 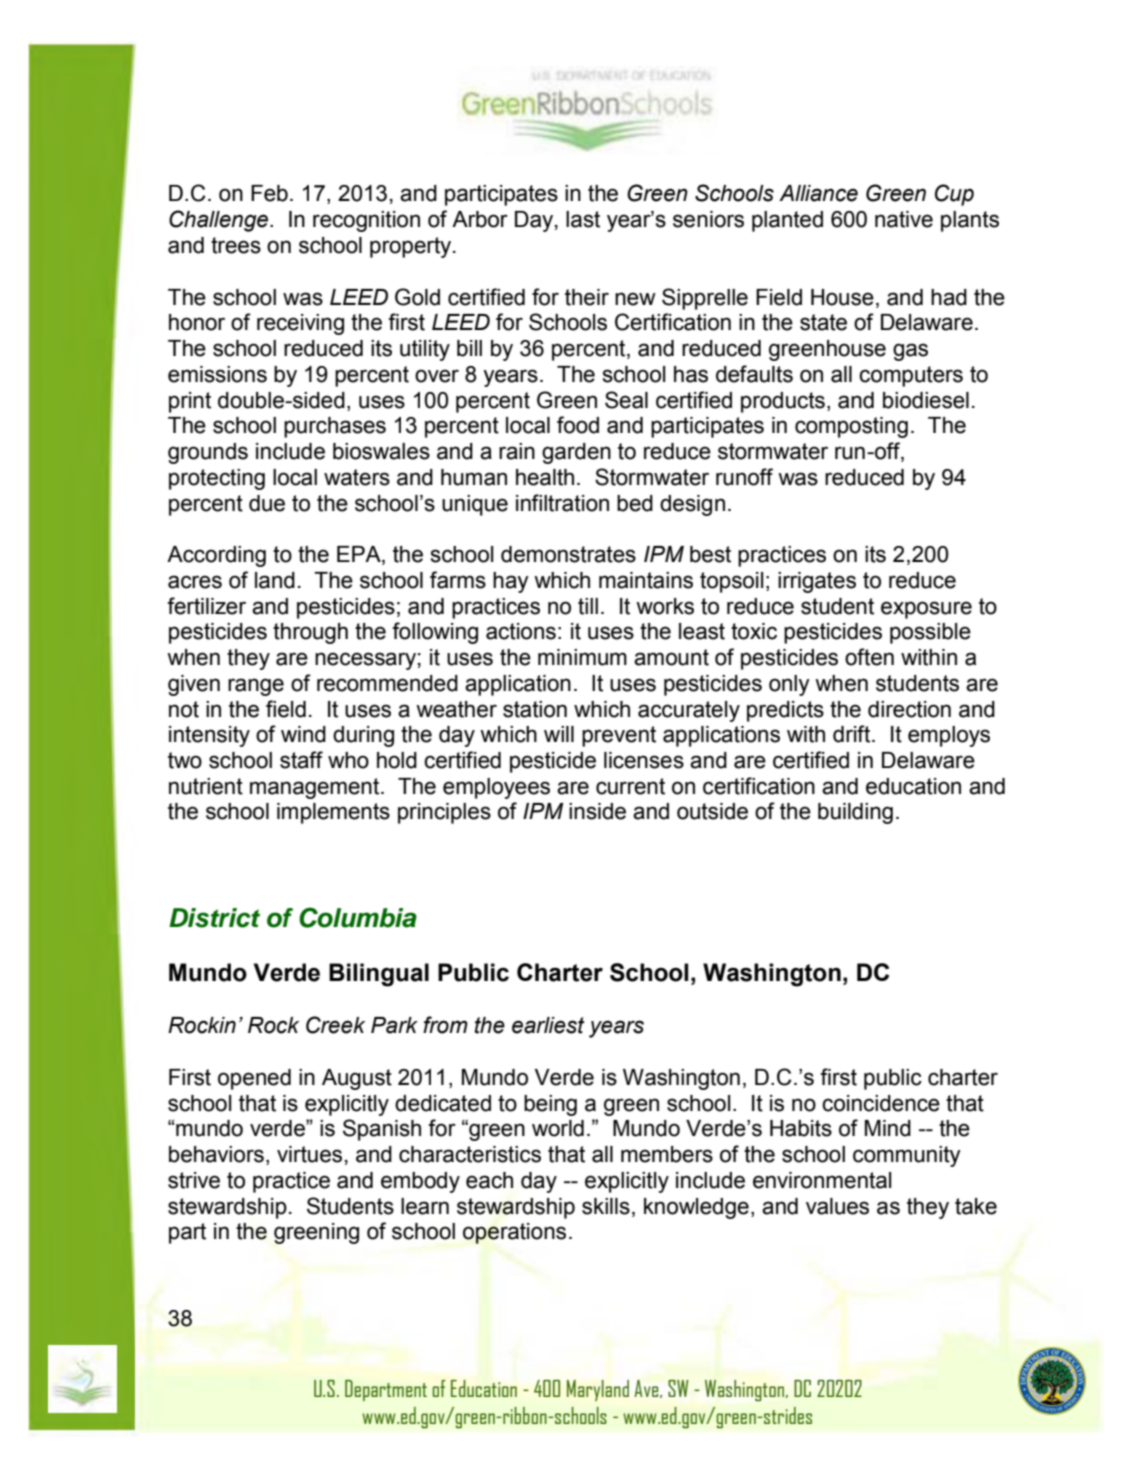 I want to click on virtues, so click(x=309, y=1154).
